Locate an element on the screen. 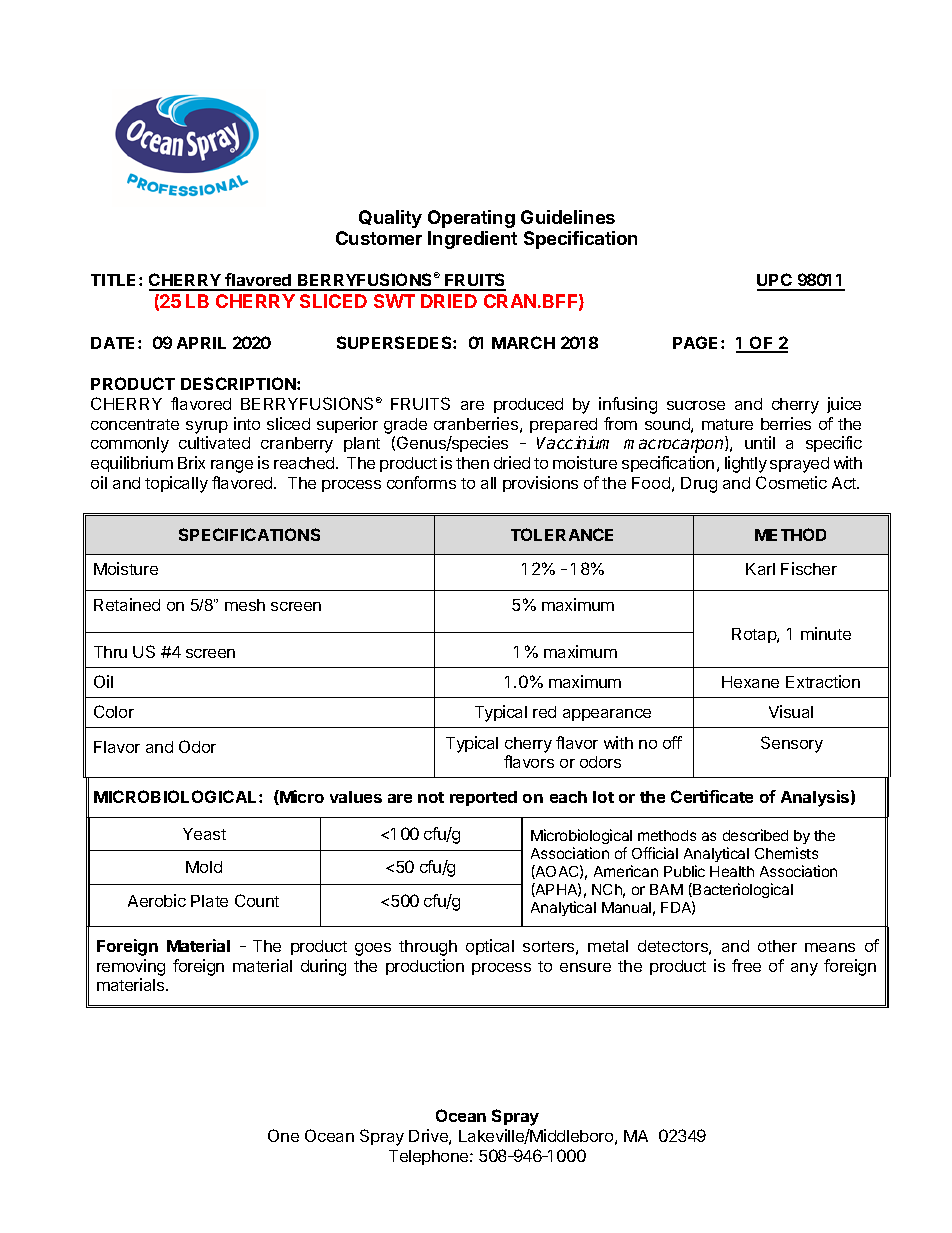 The height and width of the screenshot is (1233, 952). Yeast is located at coordinates (204, 834).
